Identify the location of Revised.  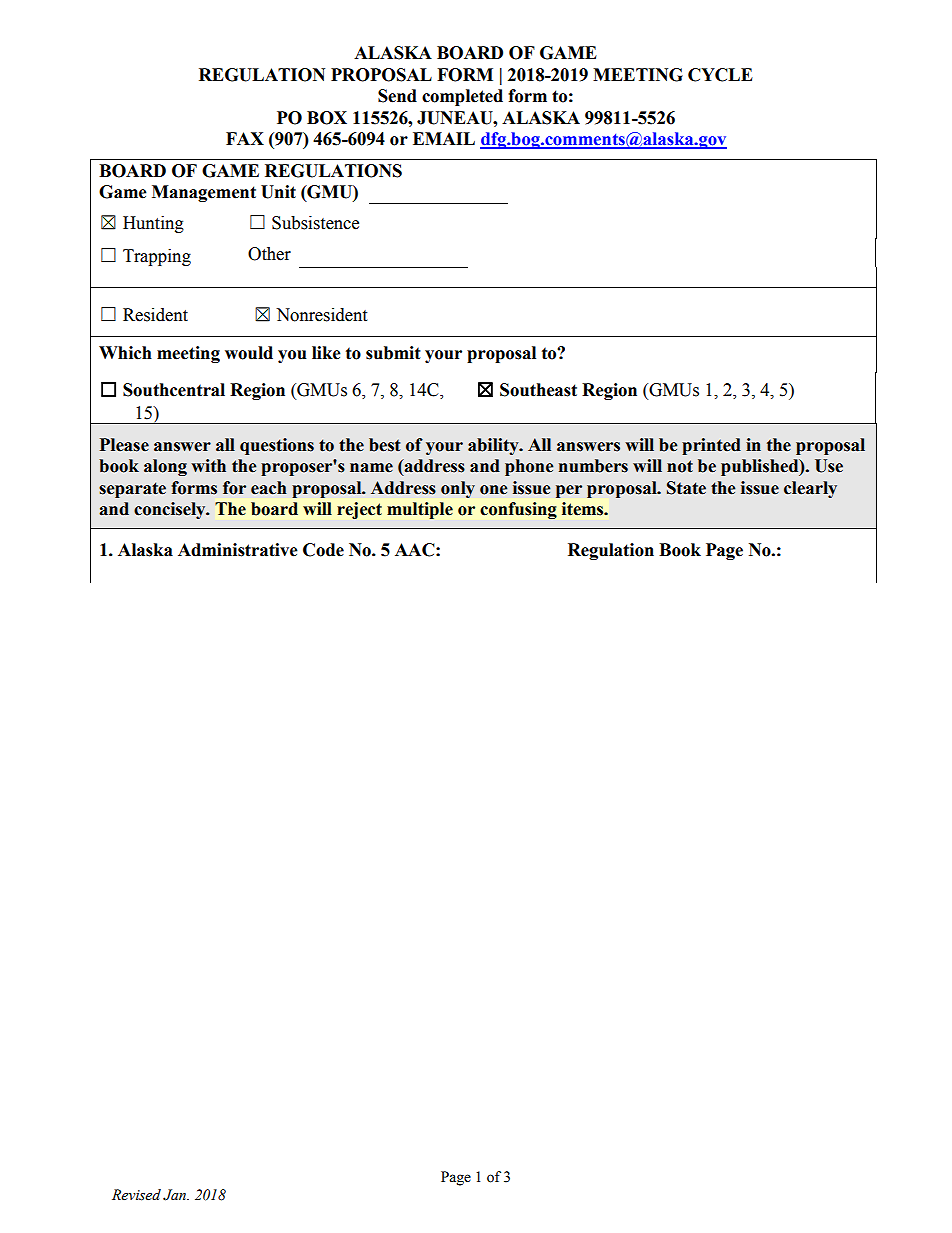
(136, 1195).
